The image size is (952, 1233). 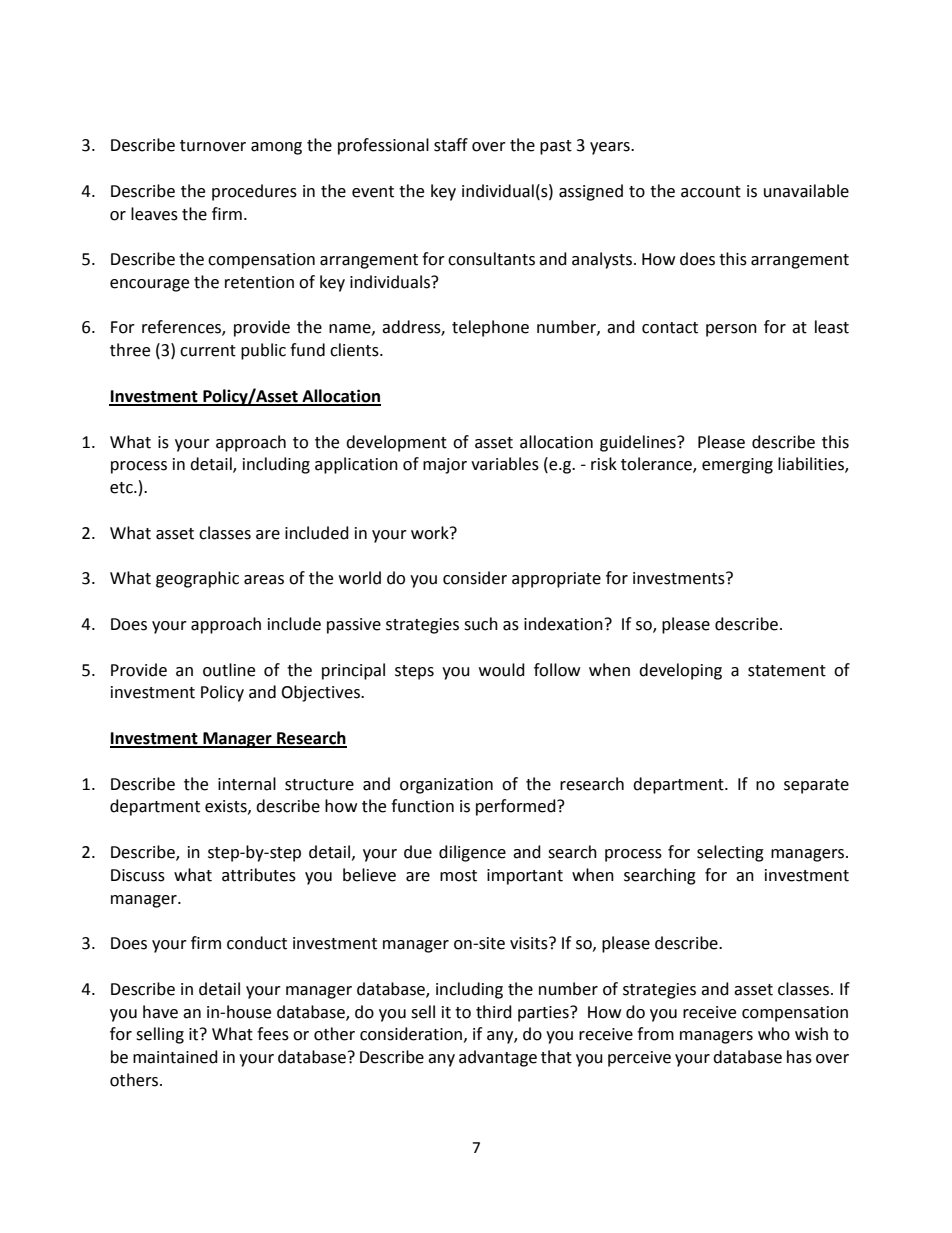 What do you see at coordinates (254, 192) in the screenshot?
I see `procedures` at bounding box center [254, 192].
